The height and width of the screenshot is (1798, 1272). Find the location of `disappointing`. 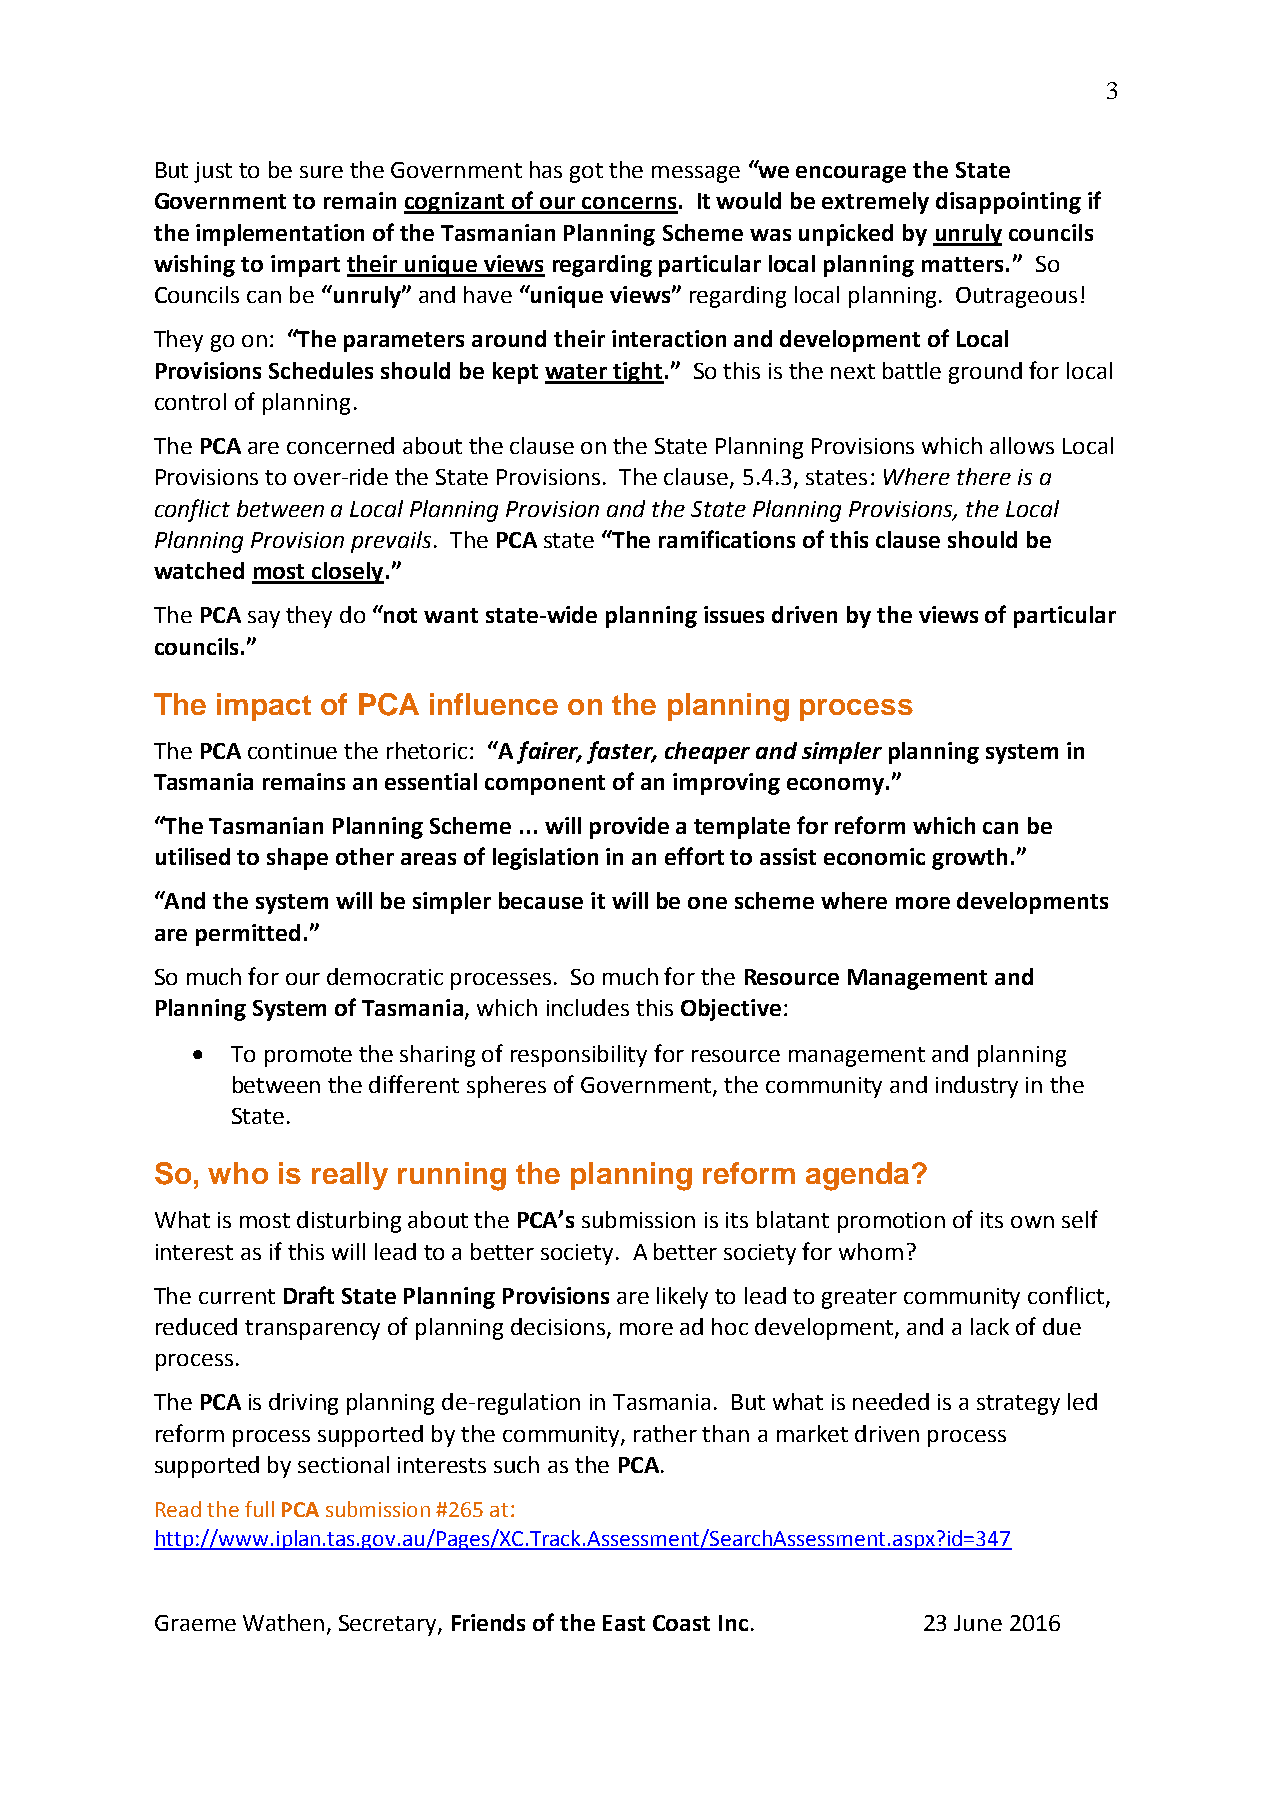

disappointing is located at coordinates (1008, 203).
